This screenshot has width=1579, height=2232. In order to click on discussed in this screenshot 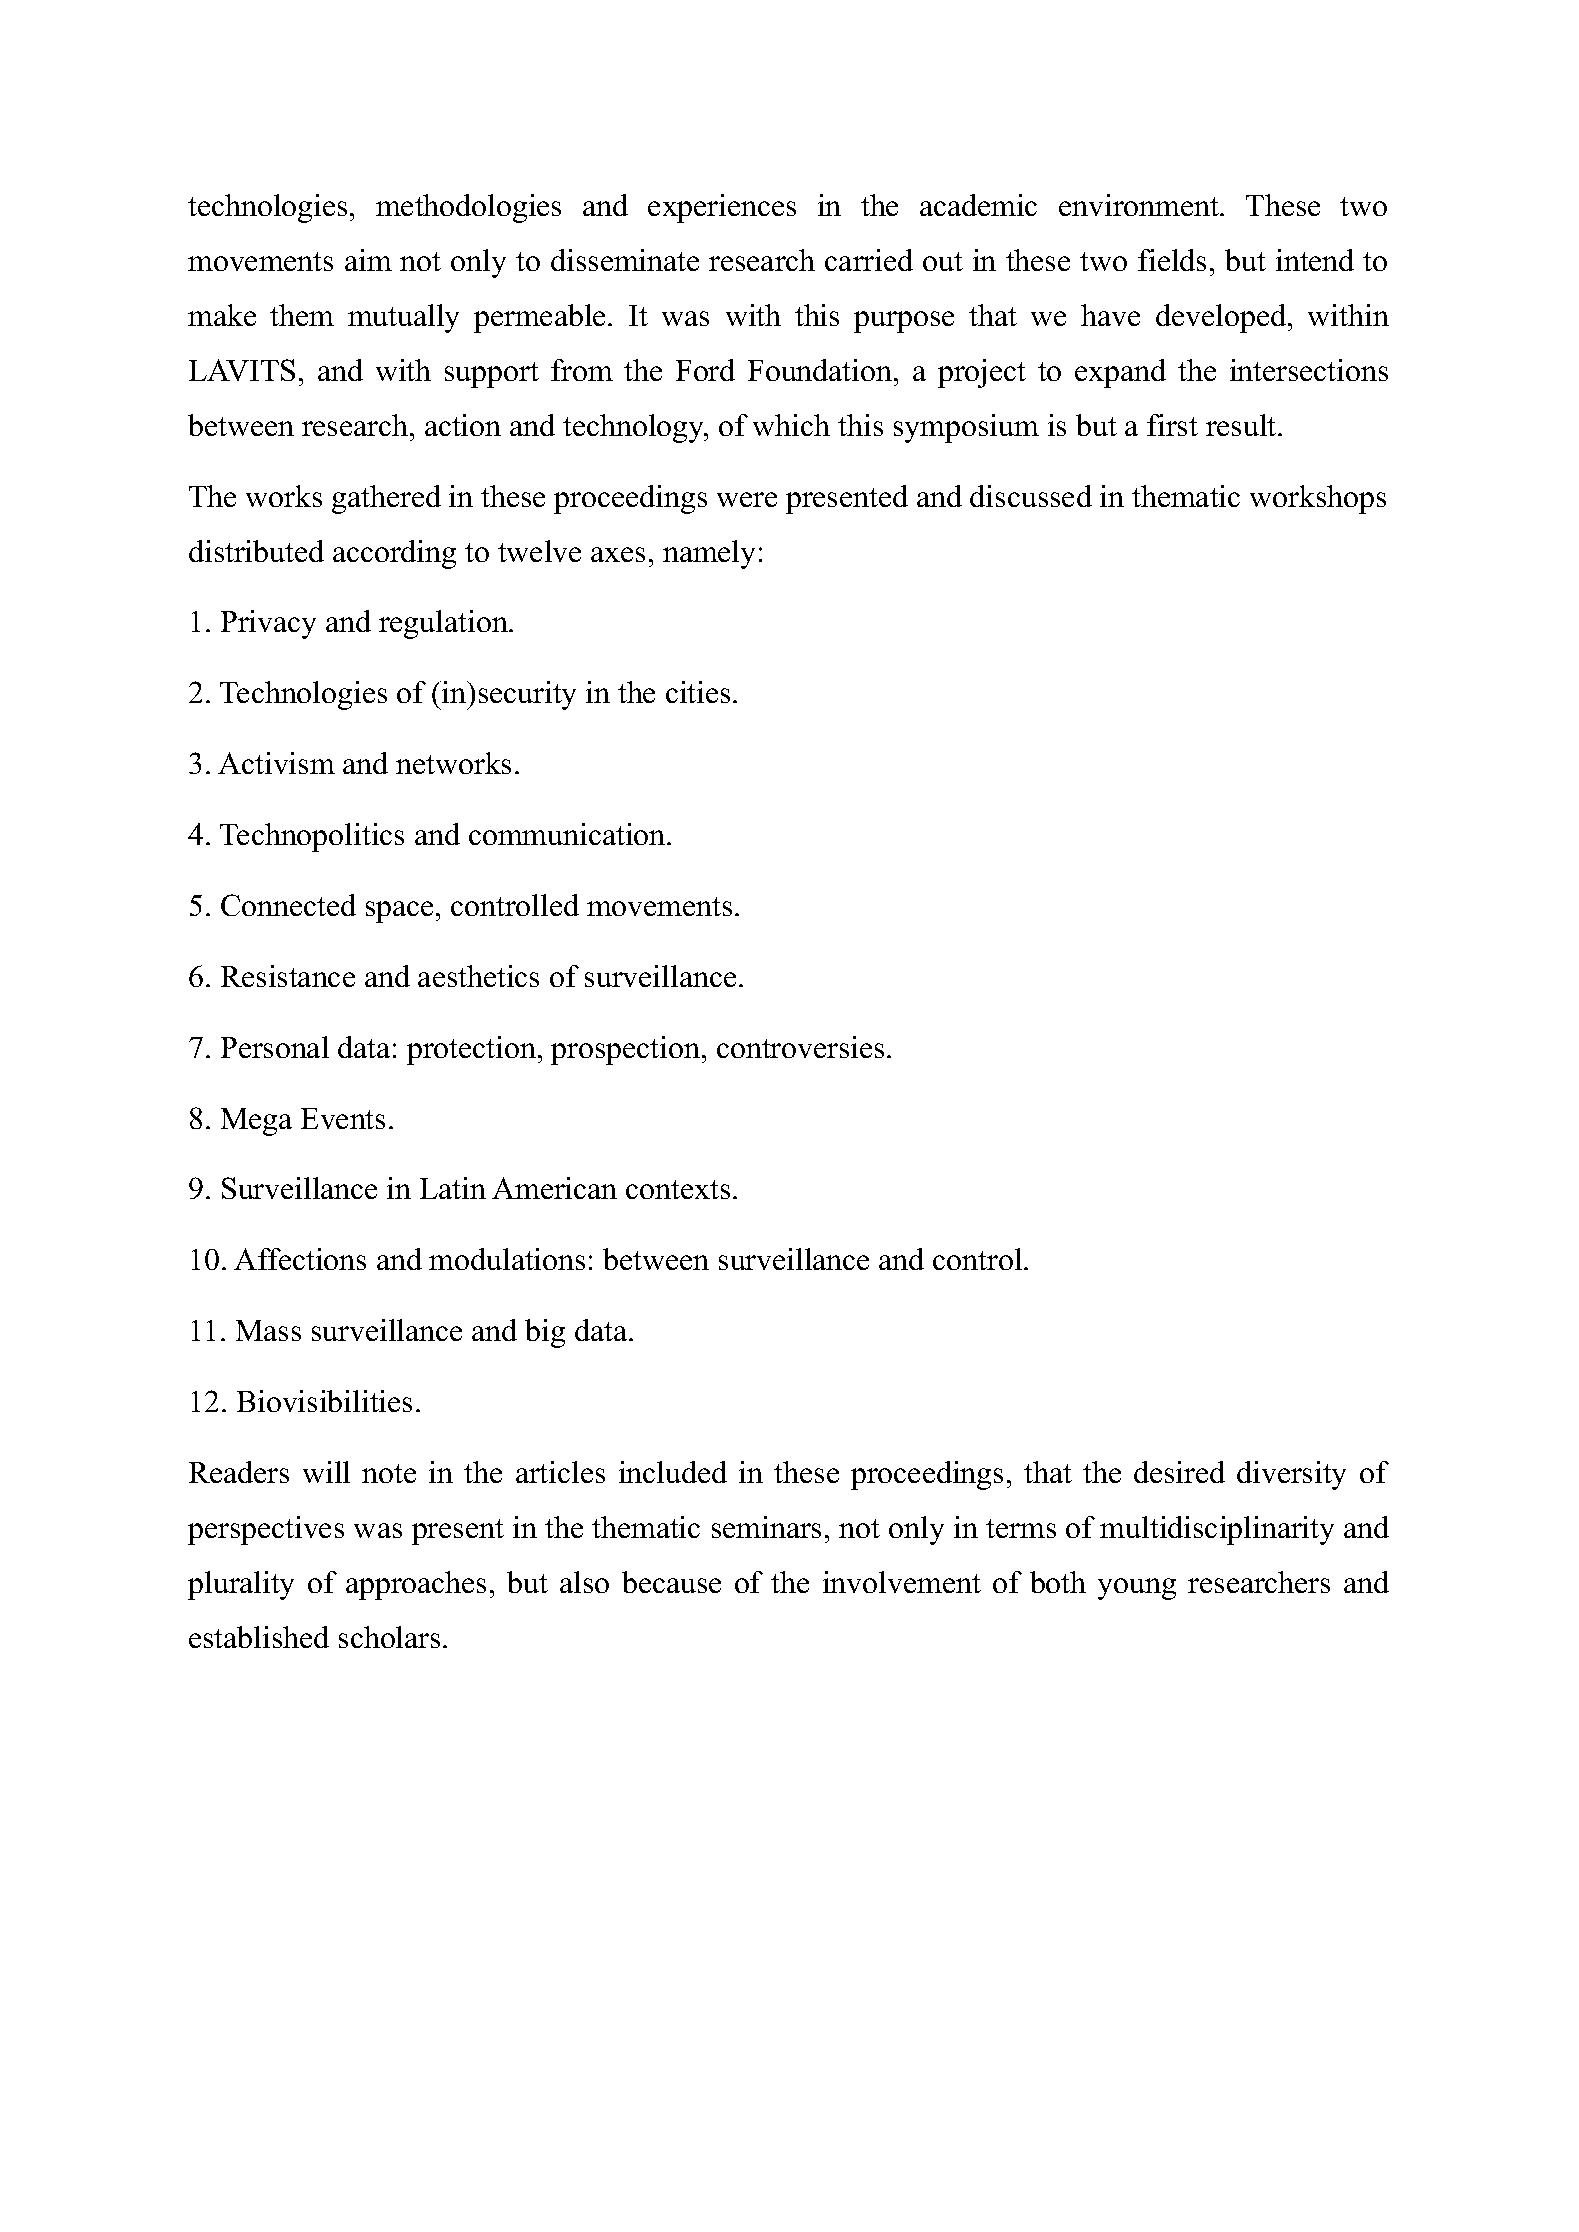, I will do `click(1031, 496)`.
